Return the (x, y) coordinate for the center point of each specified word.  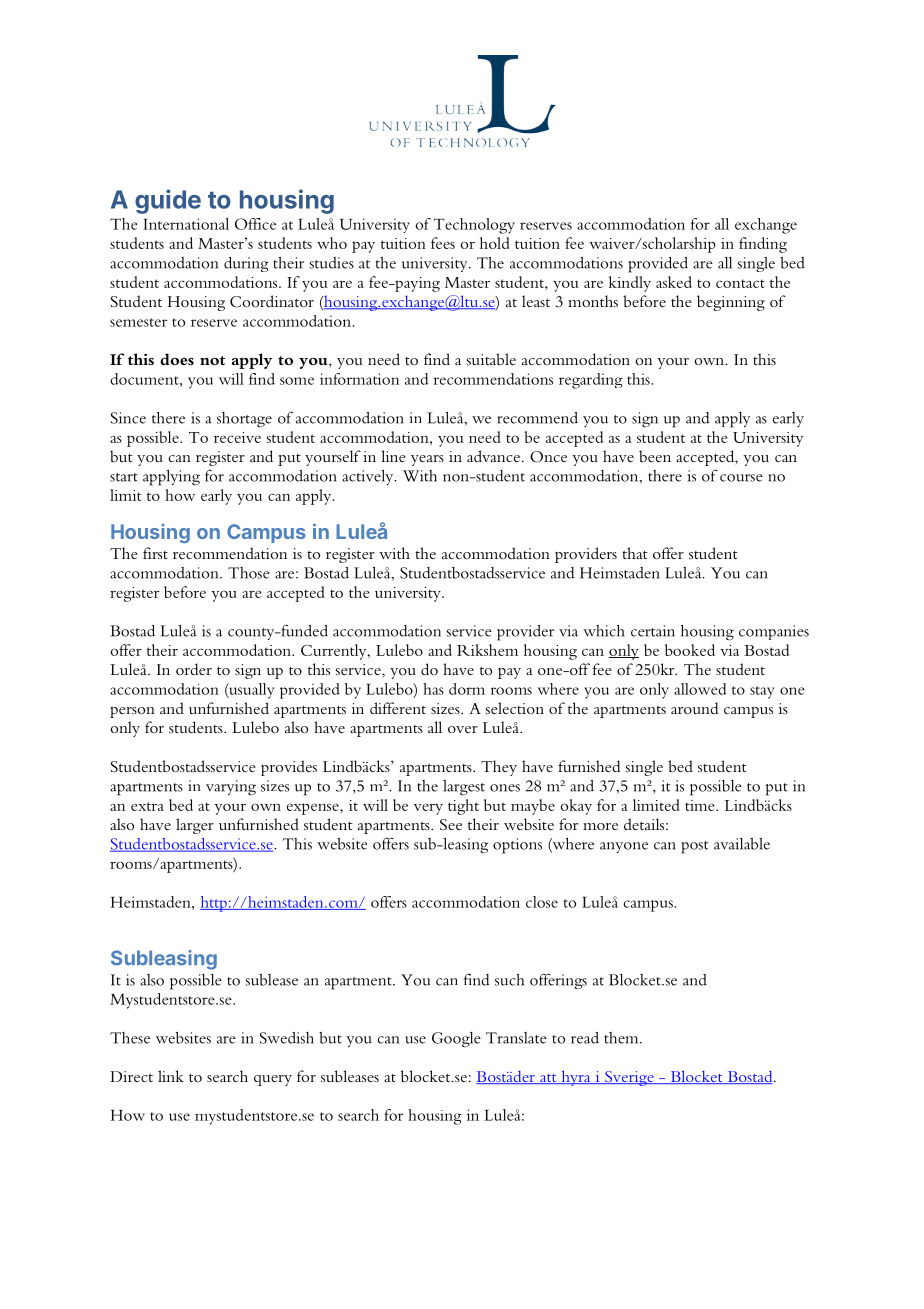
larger (195, 826)
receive (237, 437)
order (194, 669)
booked (690, 650)
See (451, 825)
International (186, 224)
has (433, 689)
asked (674, 282)
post (694, 847)
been (655, 456)
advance (493, 456)
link (171, 1076)
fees (443, 243)
